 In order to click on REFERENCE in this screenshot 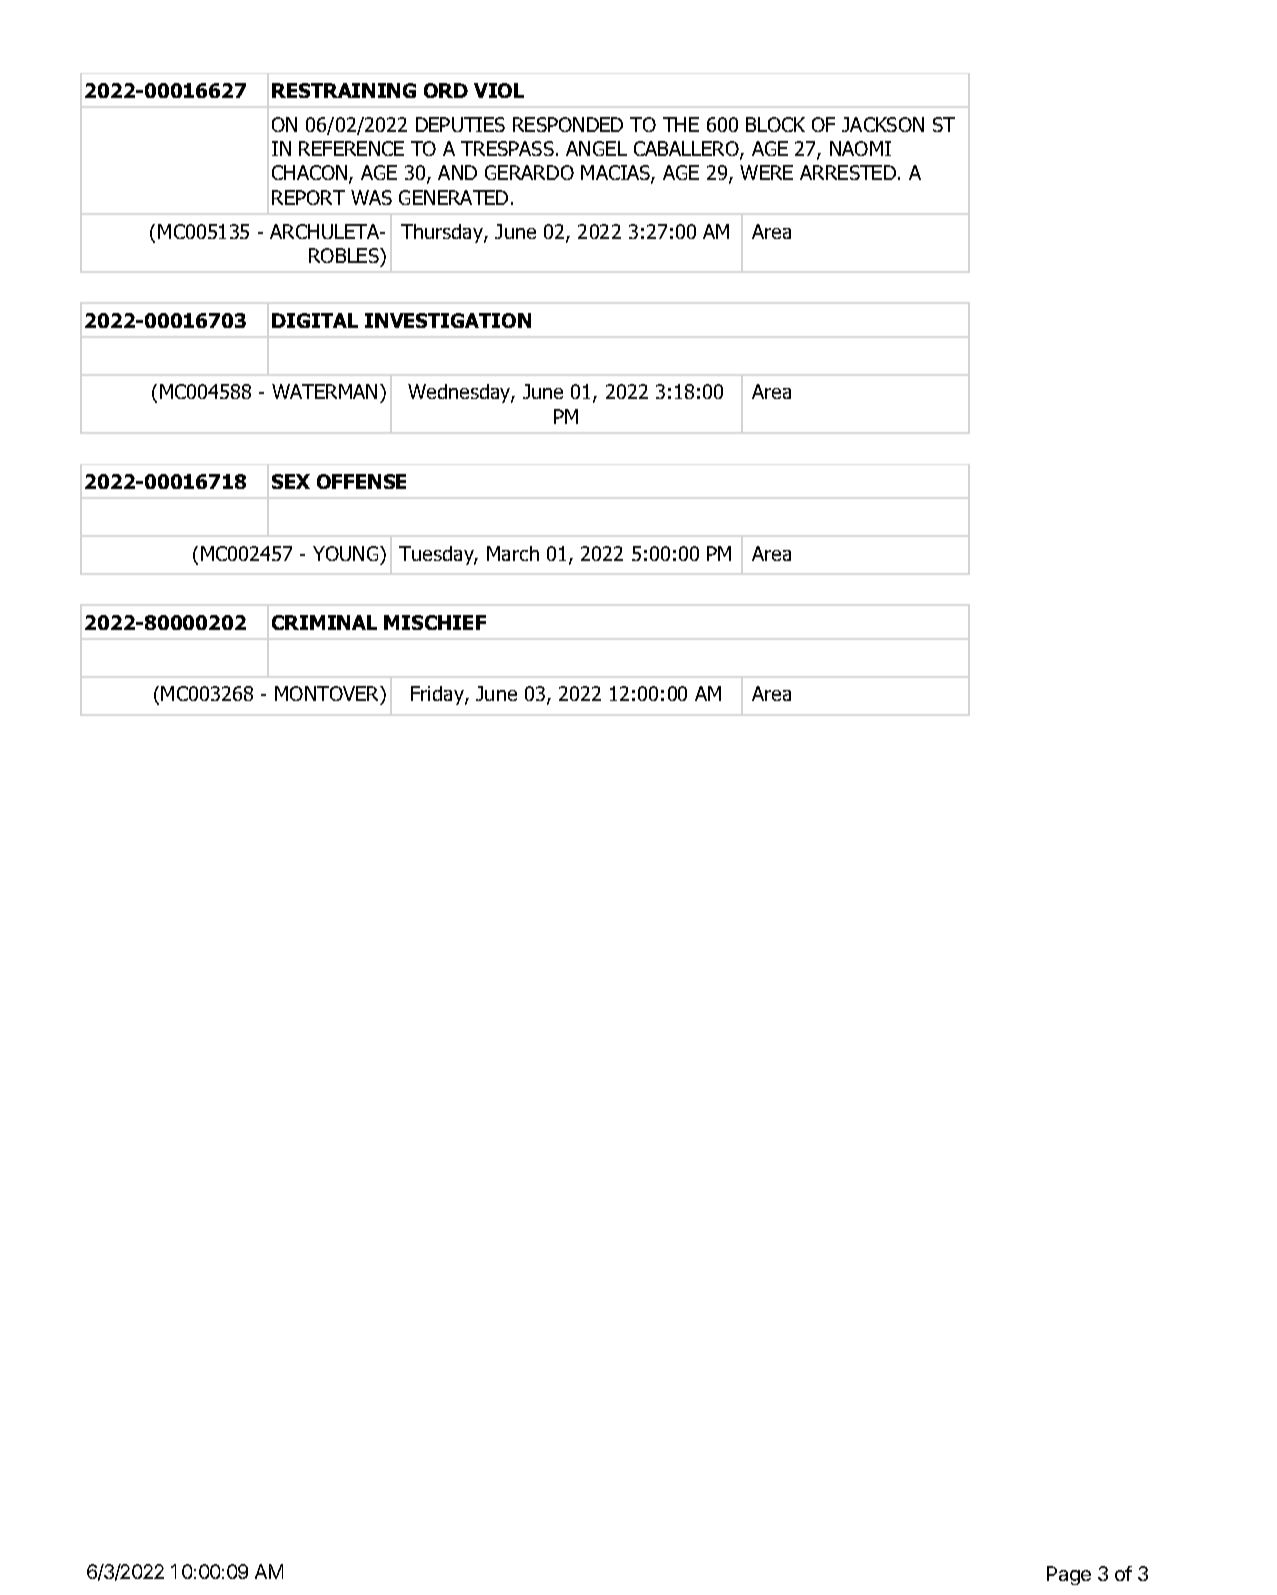, I will do `click(351, 148)`.
